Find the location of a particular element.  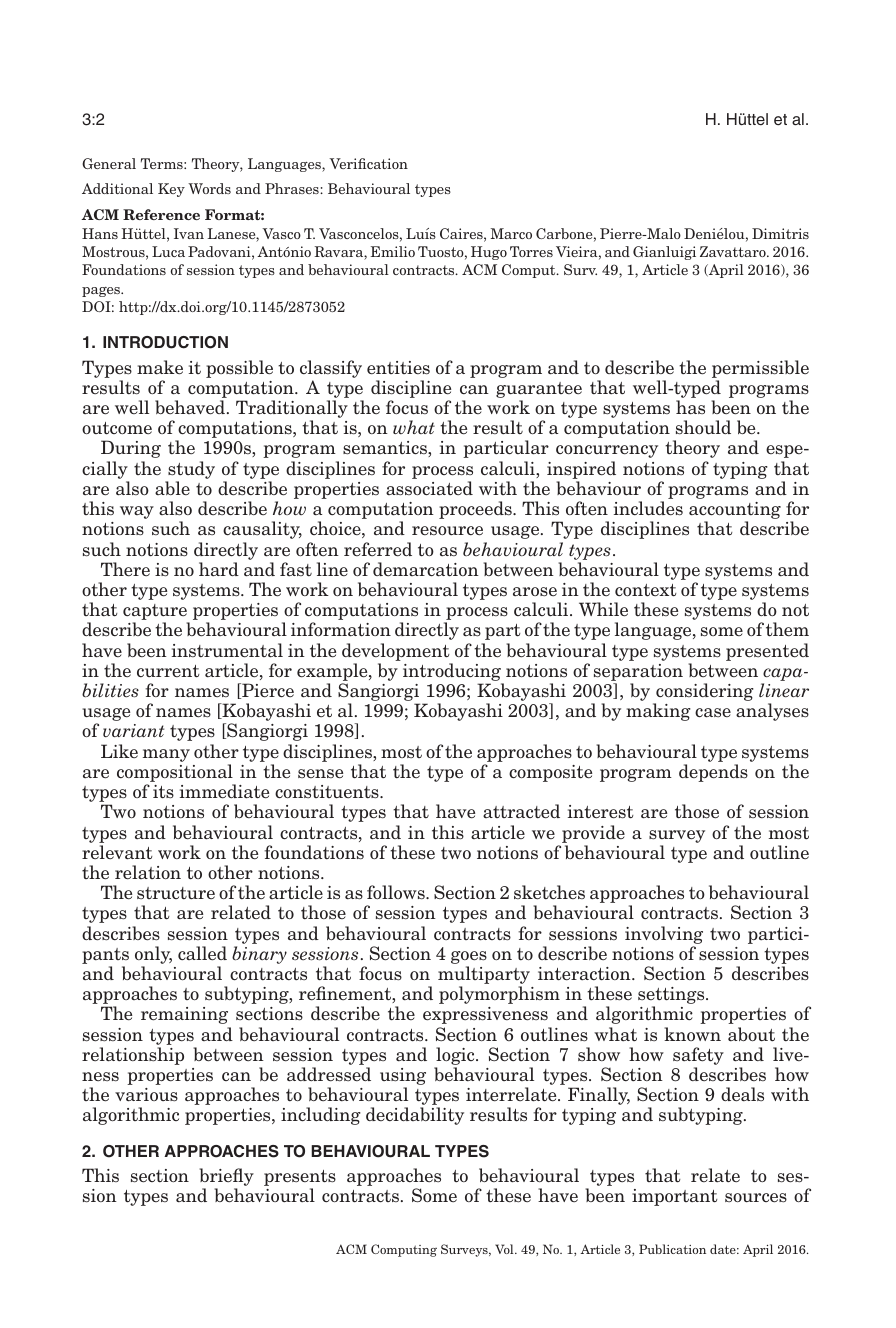

follows is located at coordinates (397, 892).
